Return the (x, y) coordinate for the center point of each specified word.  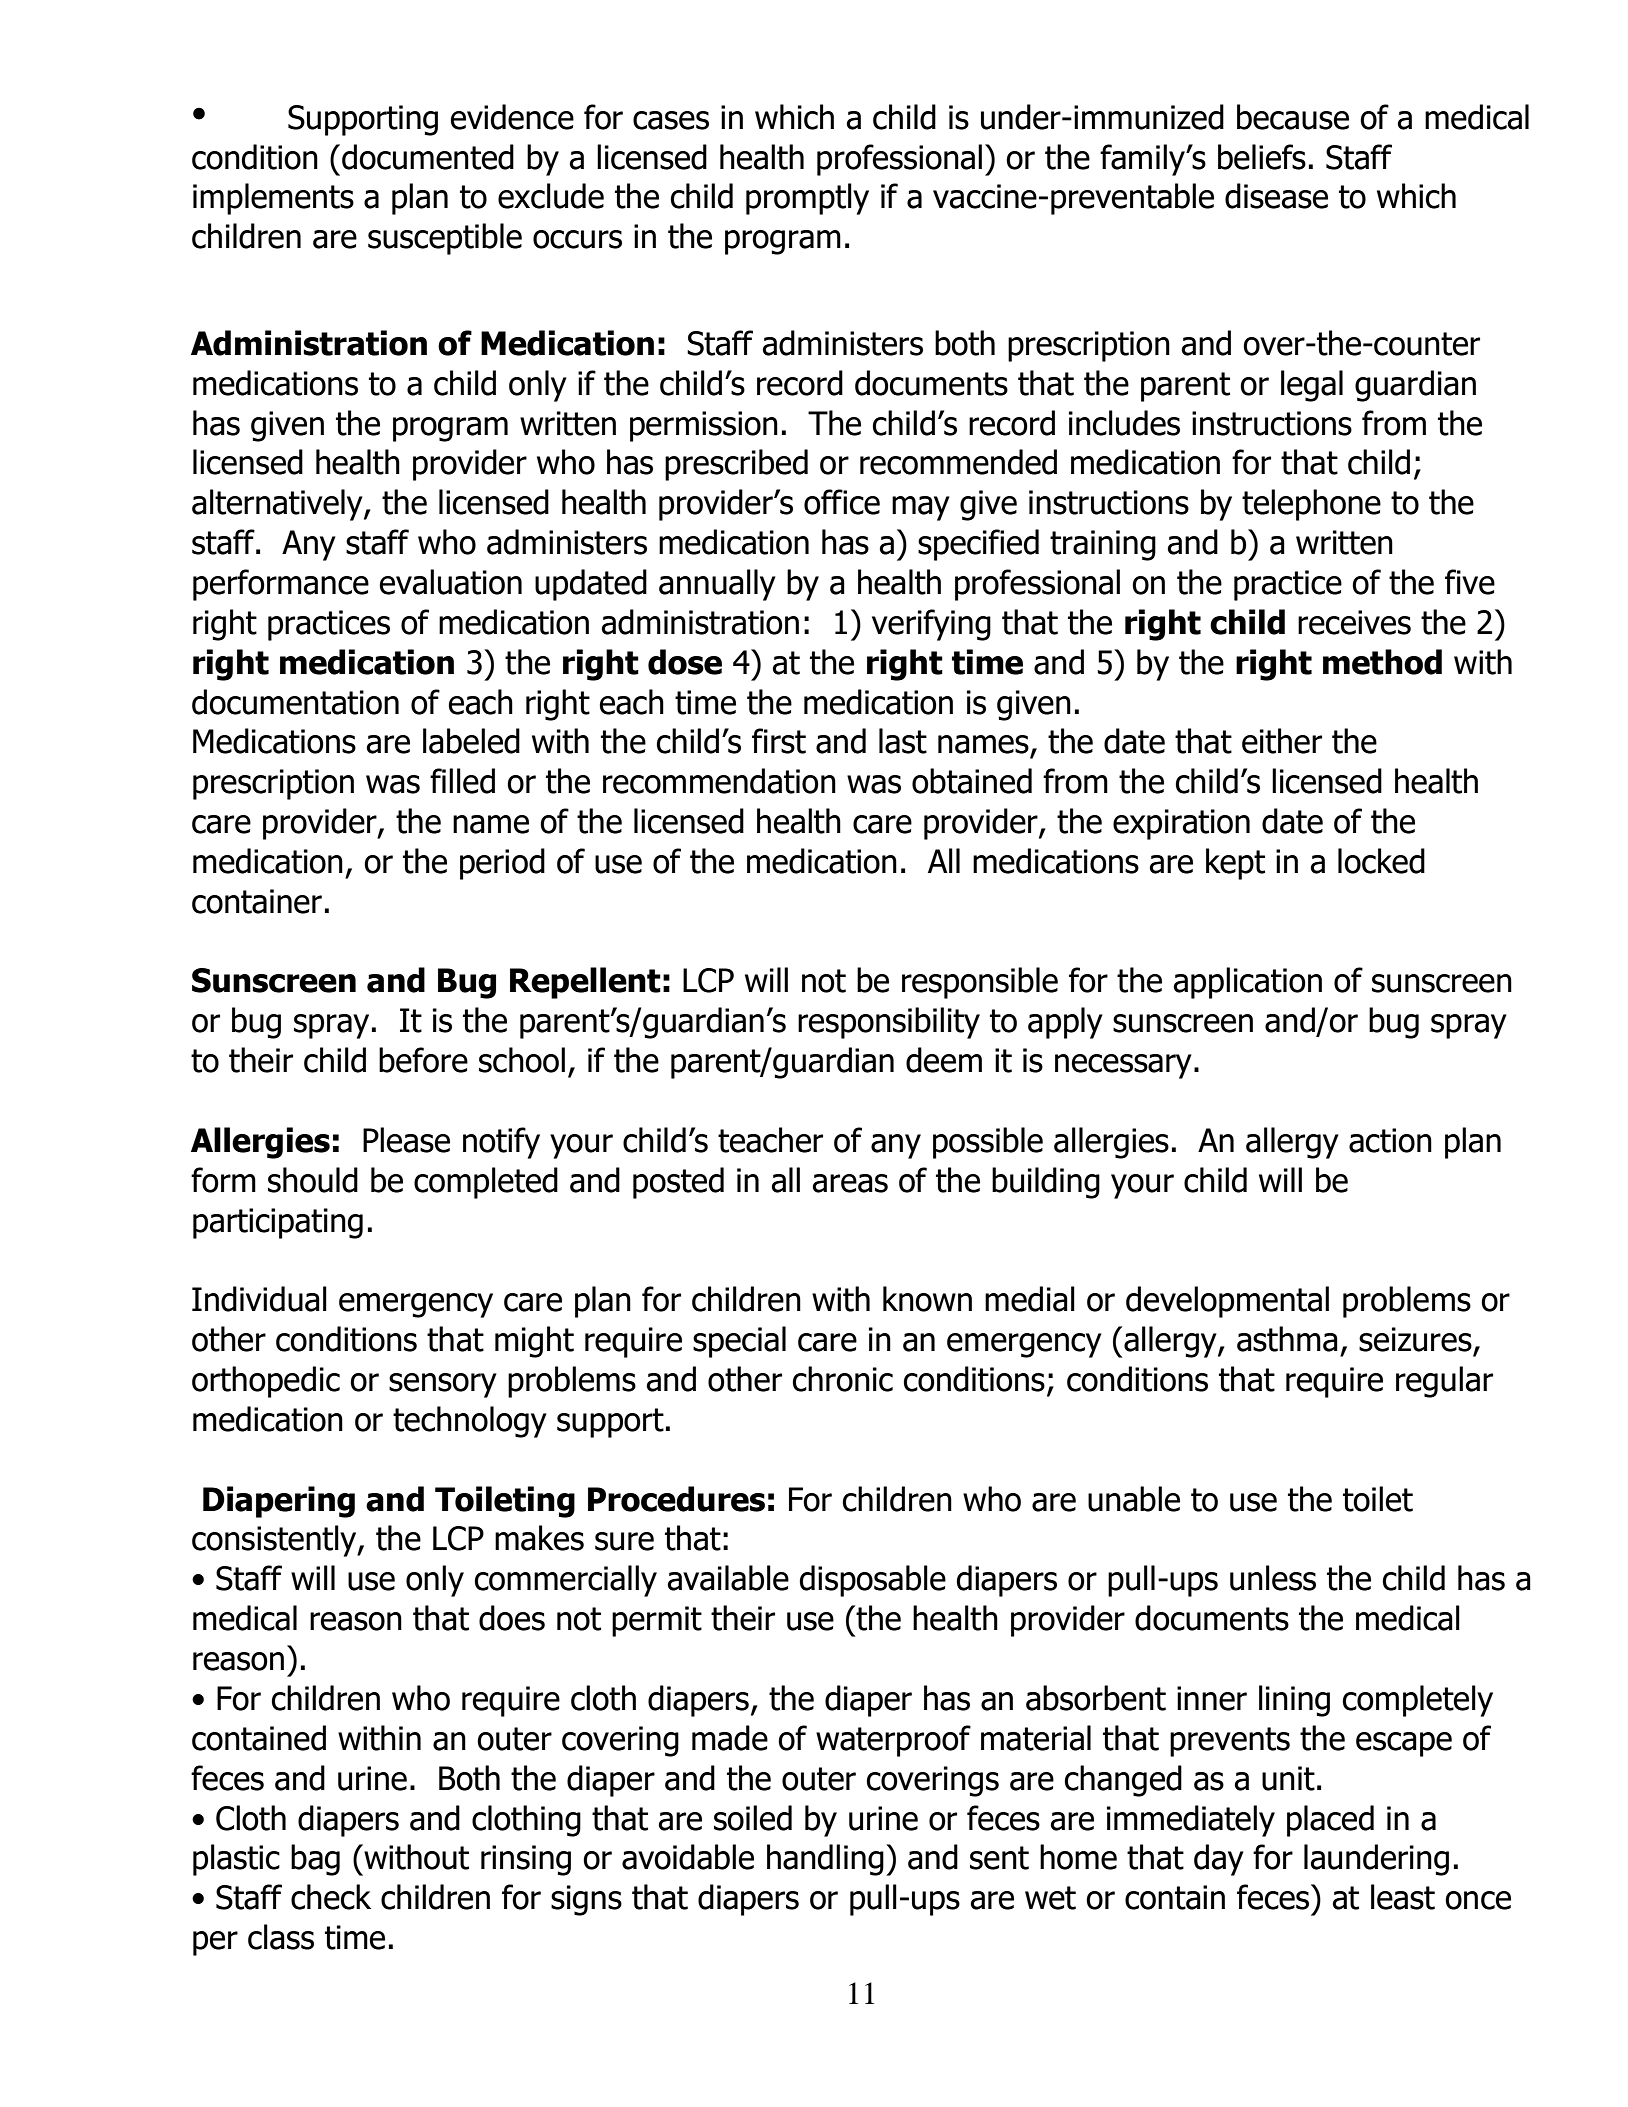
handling (825, 1860)
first (779, 741)
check (331, 1897)
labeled (471, 741)
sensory (443, 1385)
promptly (807, 199)
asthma (1287, 1339)
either (1282, 741)
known (927, 1299)
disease (1276, 196)
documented (428, 157)
